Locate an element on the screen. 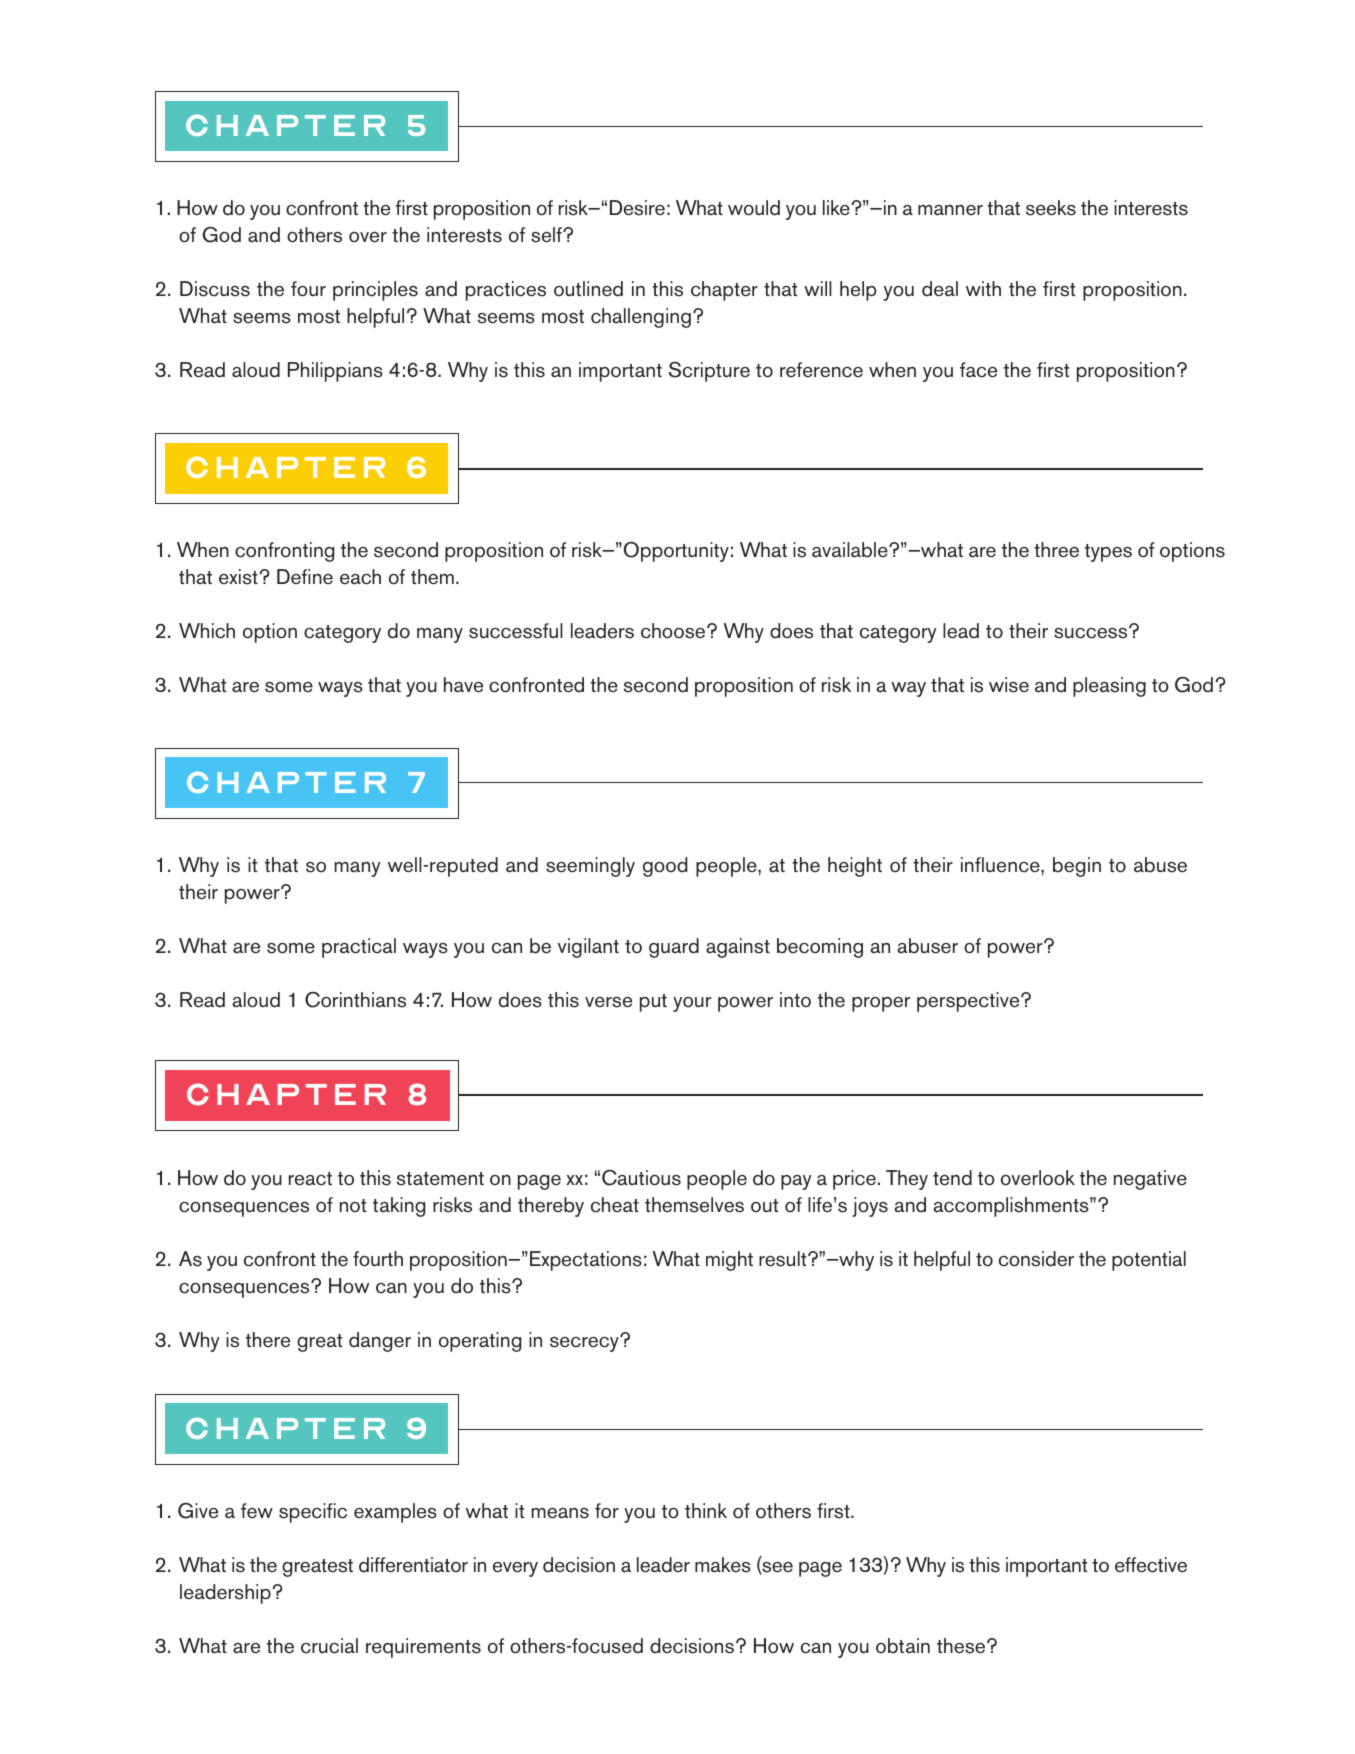 Image resolution: width=1355 pixels, height=1754 pixels. crucial is located at coordinates (329, 1646).
